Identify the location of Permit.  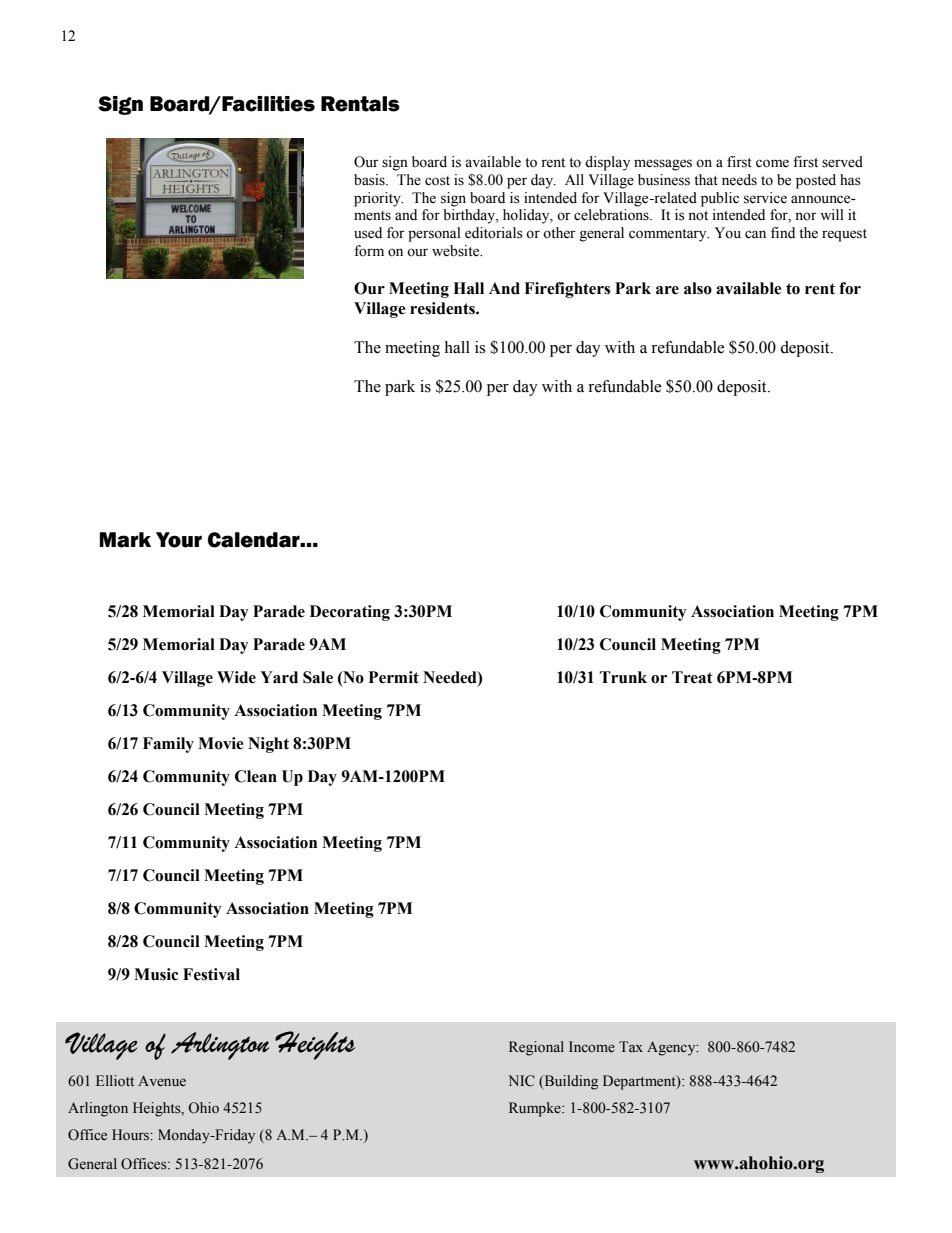
(394, 677).
